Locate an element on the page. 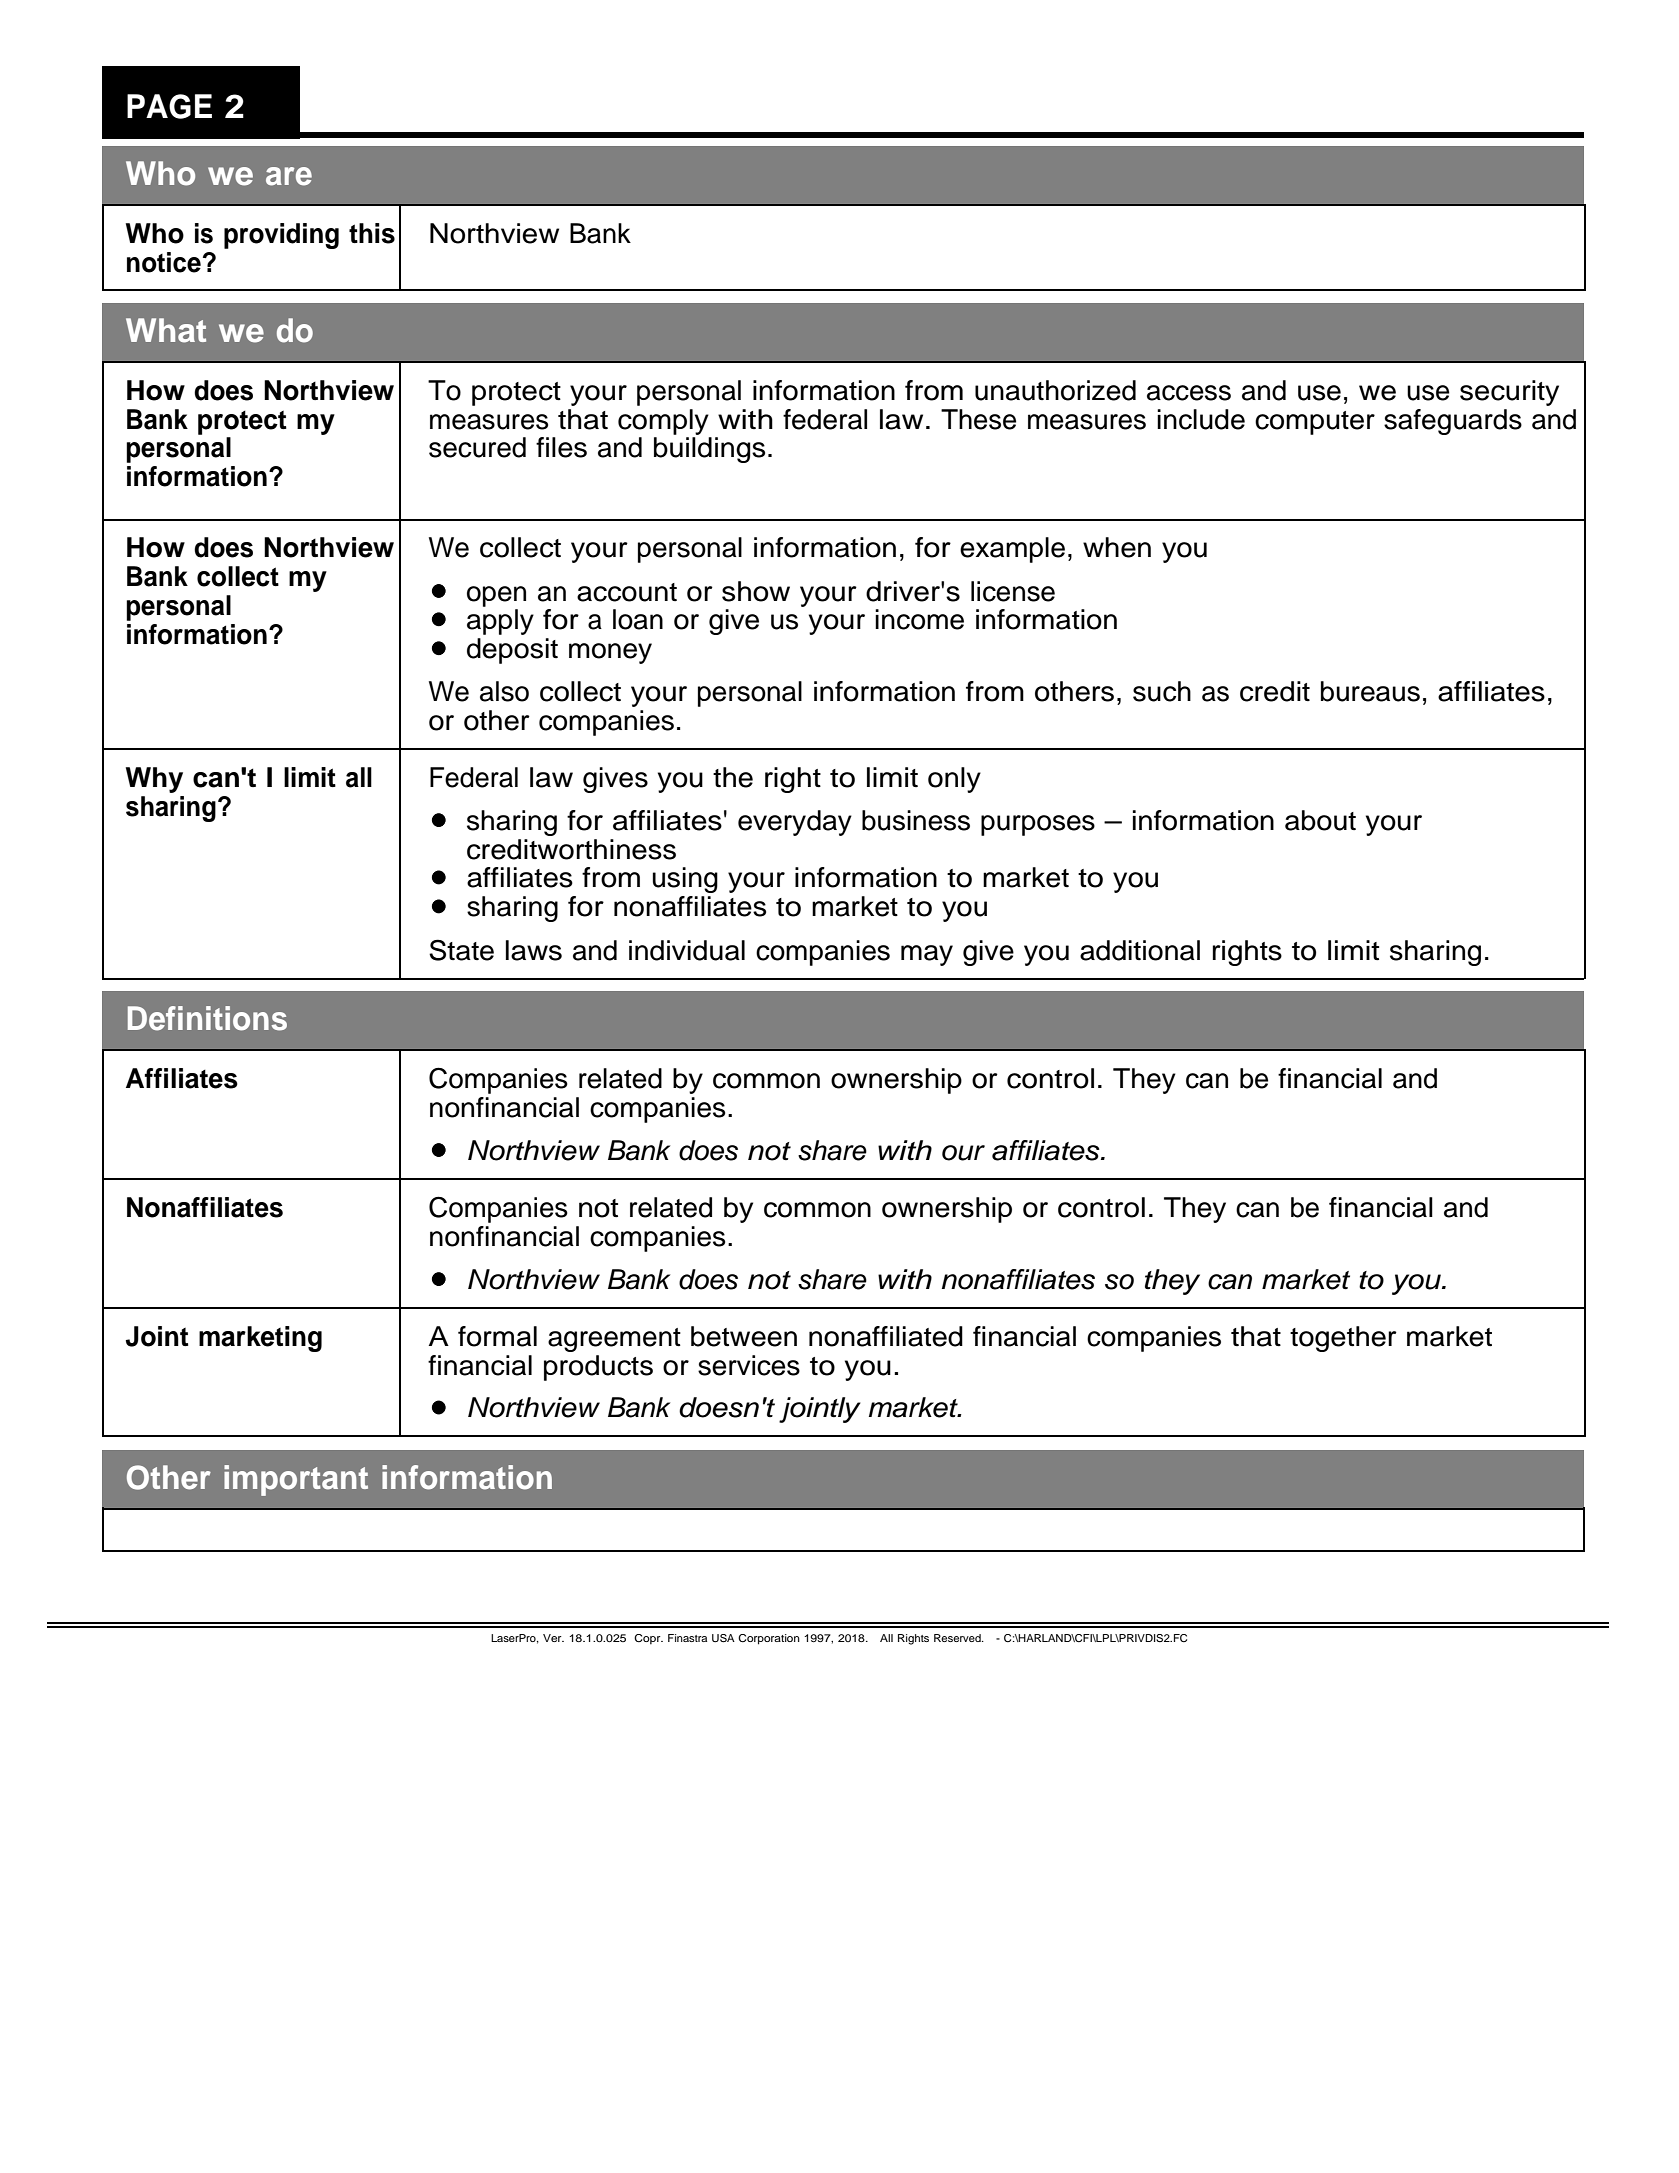  apply is located at coordinates (500, 622).
